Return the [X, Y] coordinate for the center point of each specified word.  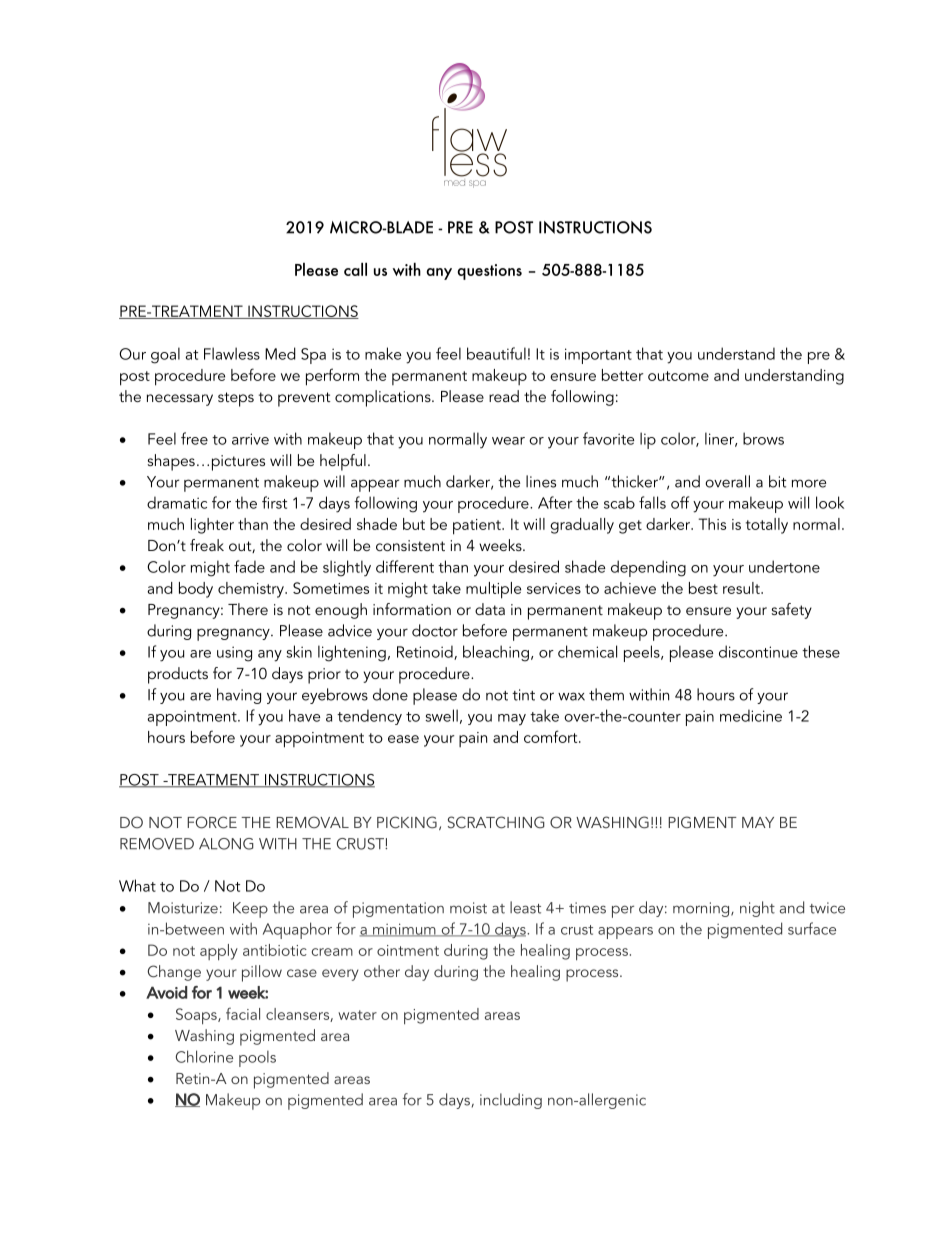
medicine [751, 715]
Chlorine [204, 1056]
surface [812, 928]
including [511, 1101]
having [239, 696]
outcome [678, 376]
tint [523, 695]
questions [489, 272]
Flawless [232, 353]
